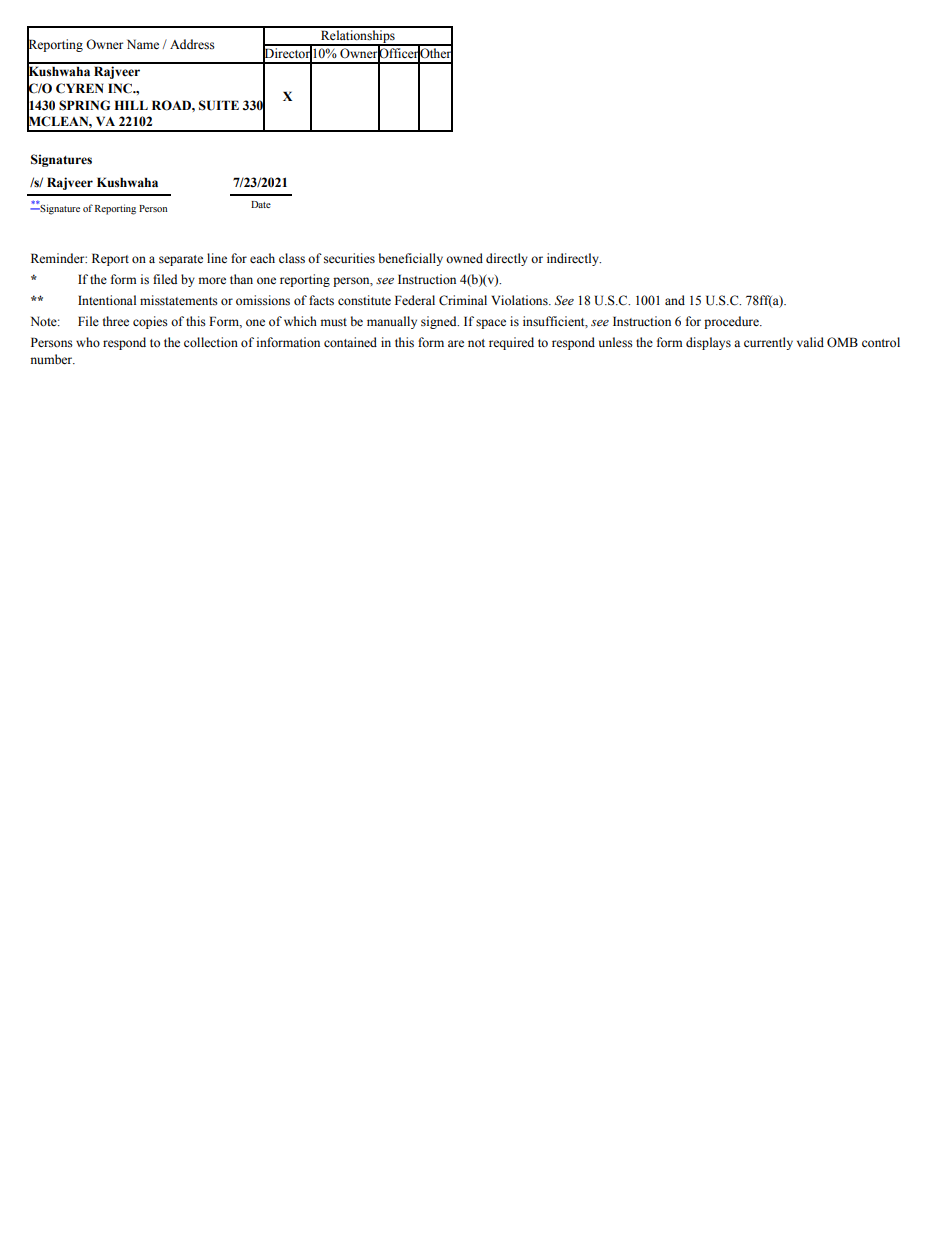  I want to click on are, so click(456, 343).
